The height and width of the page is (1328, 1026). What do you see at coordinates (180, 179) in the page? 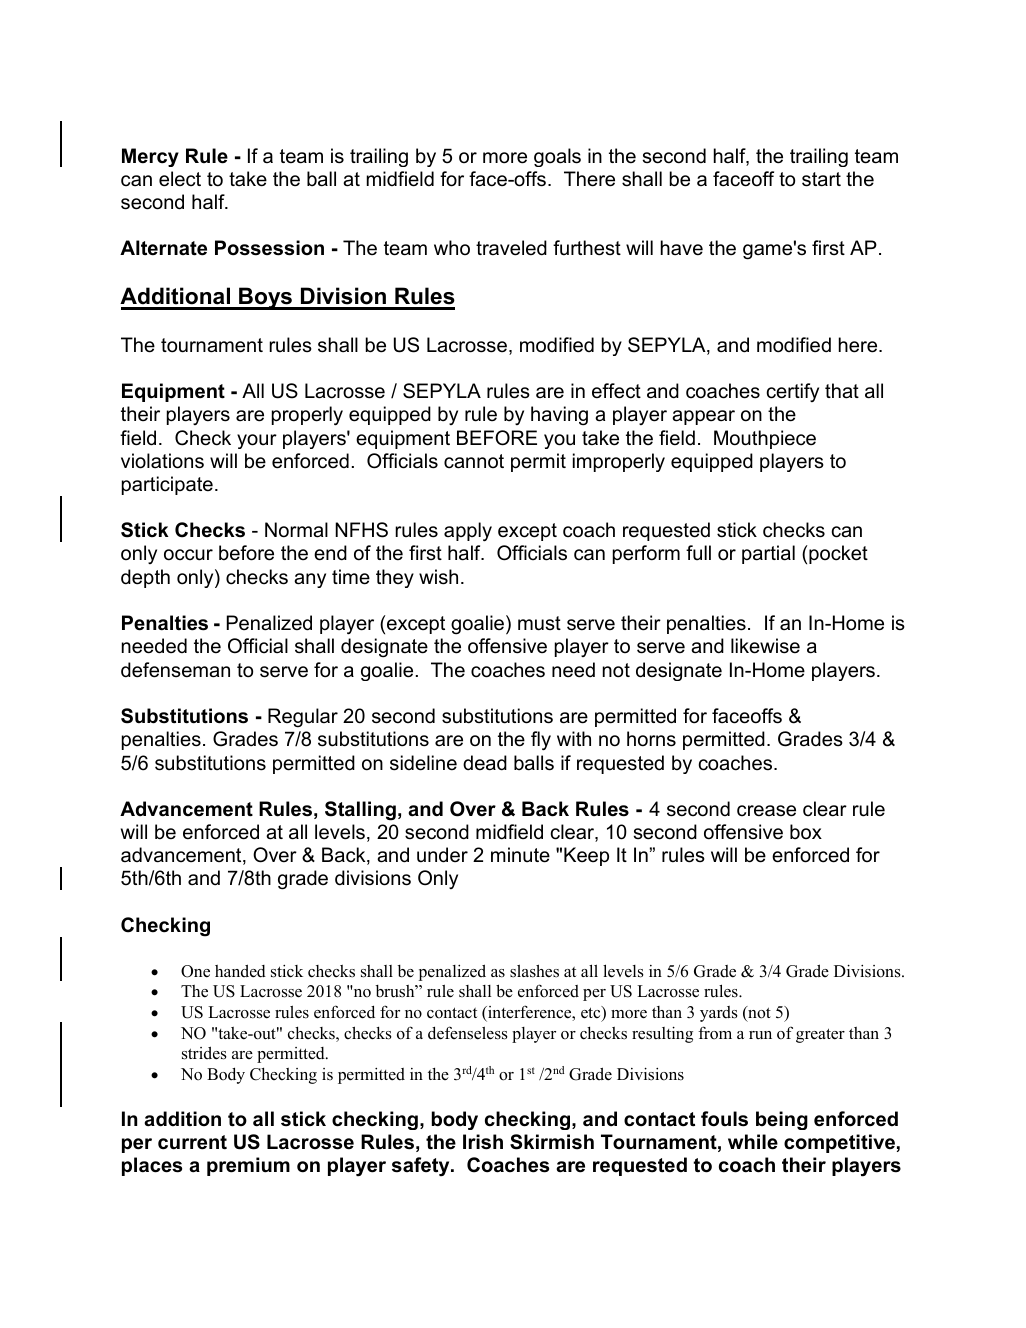
I see `elect` at bounding box center [180, 179].
